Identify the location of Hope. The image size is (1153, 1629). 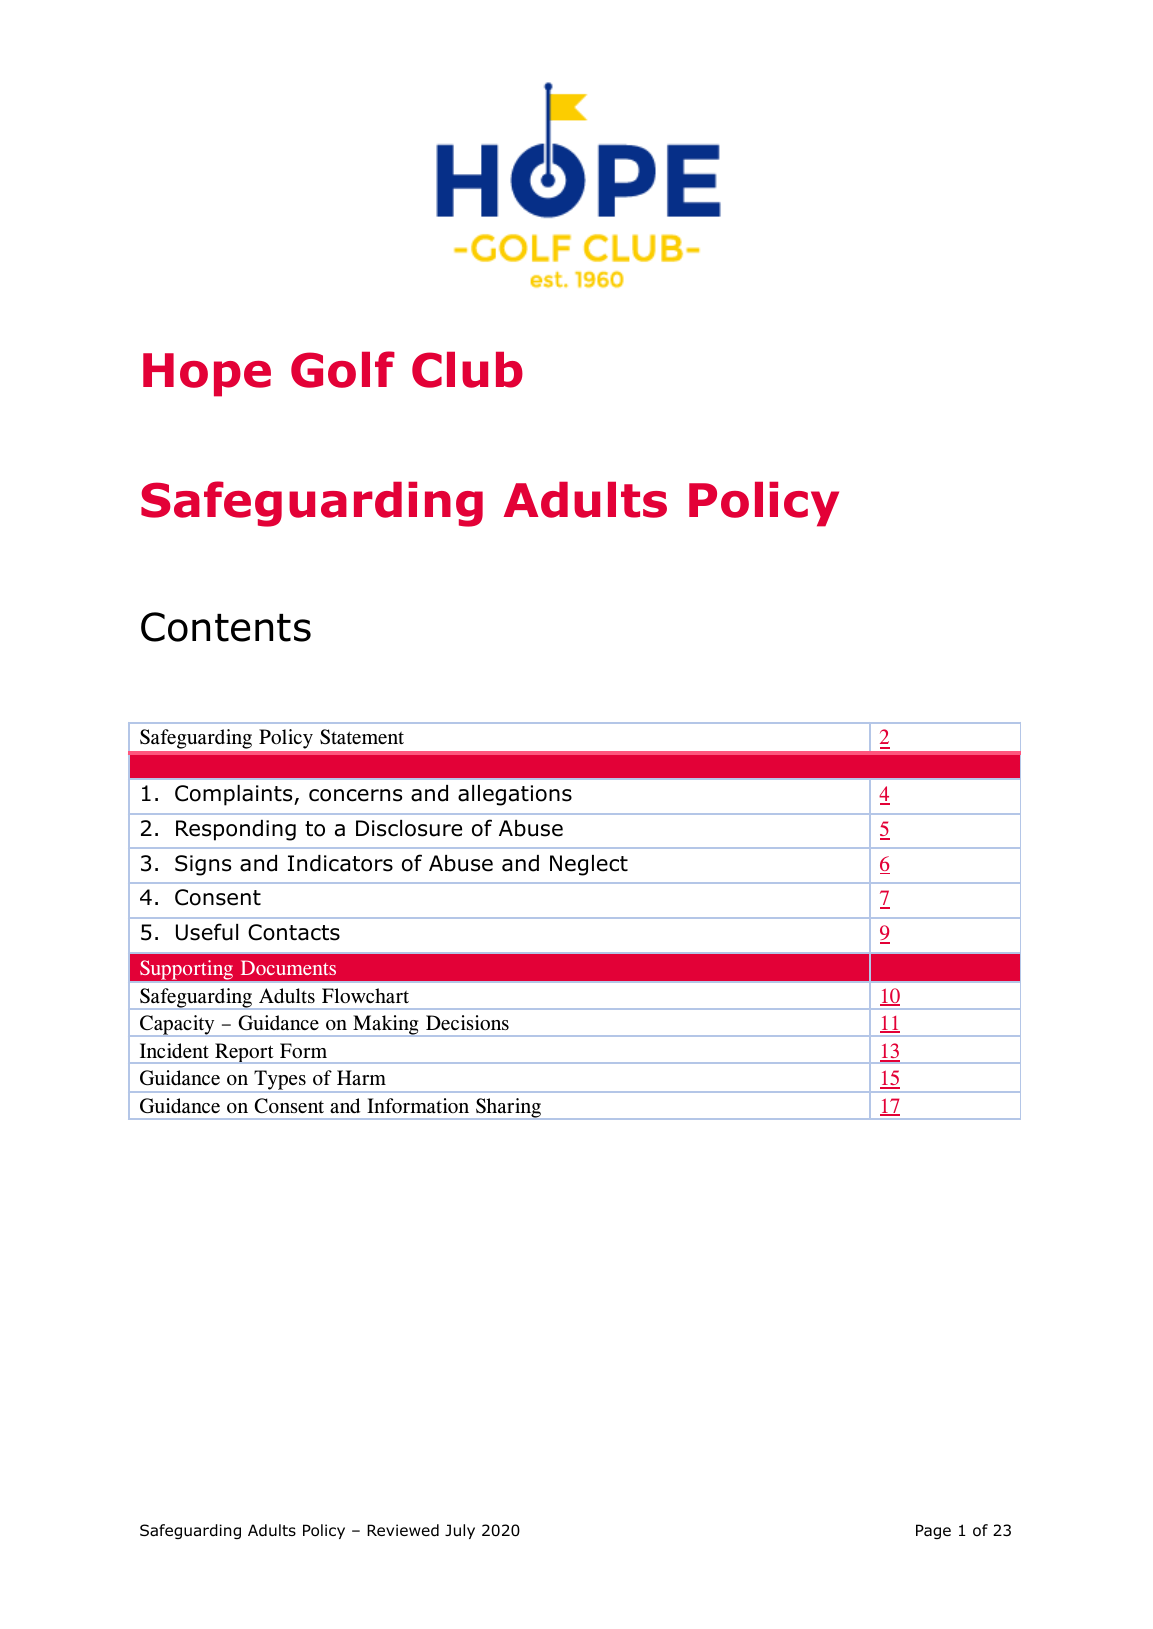
(207, 375).
